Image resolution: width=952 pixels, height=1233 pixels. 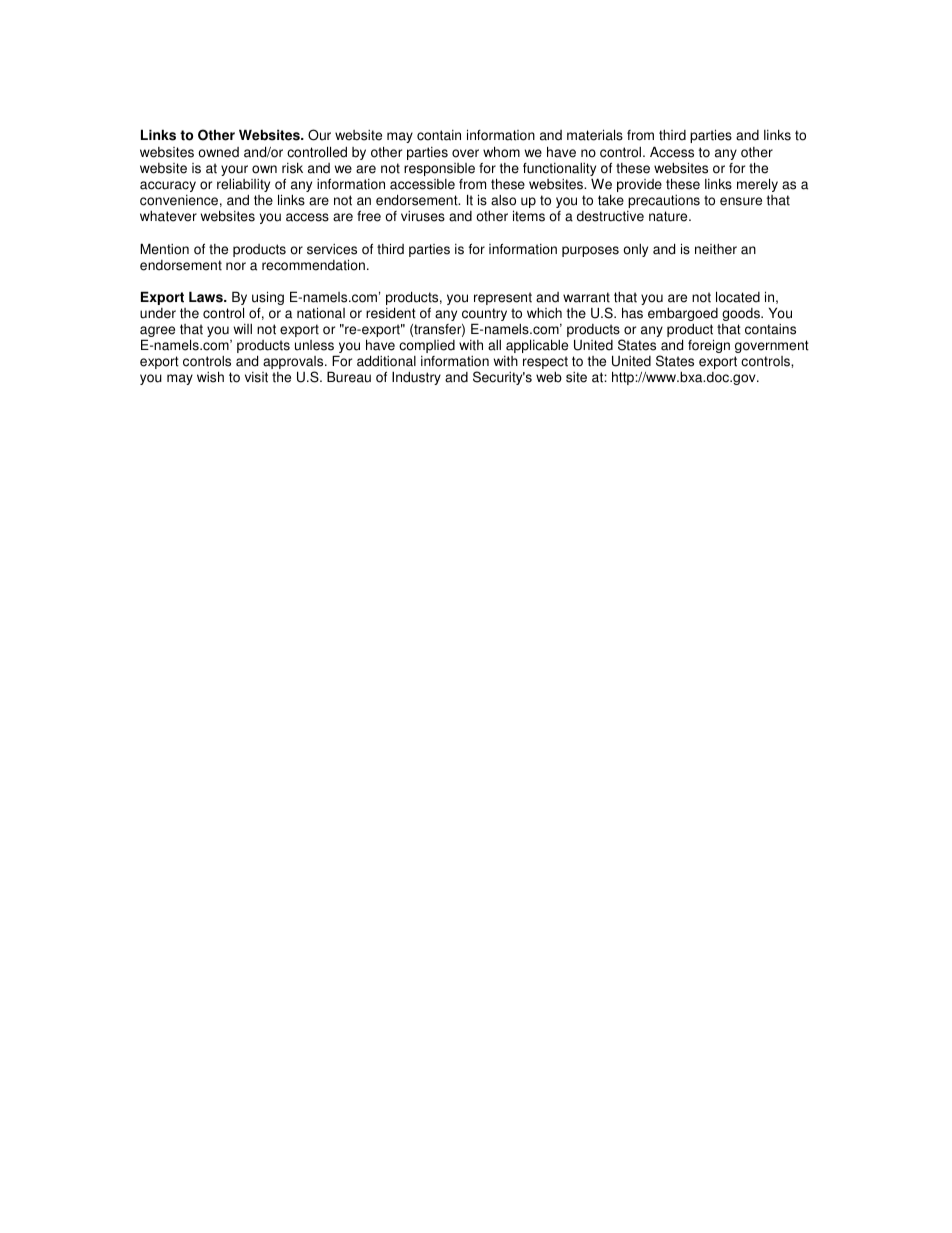 I want to click on nor, so click(x=236, y=266).
